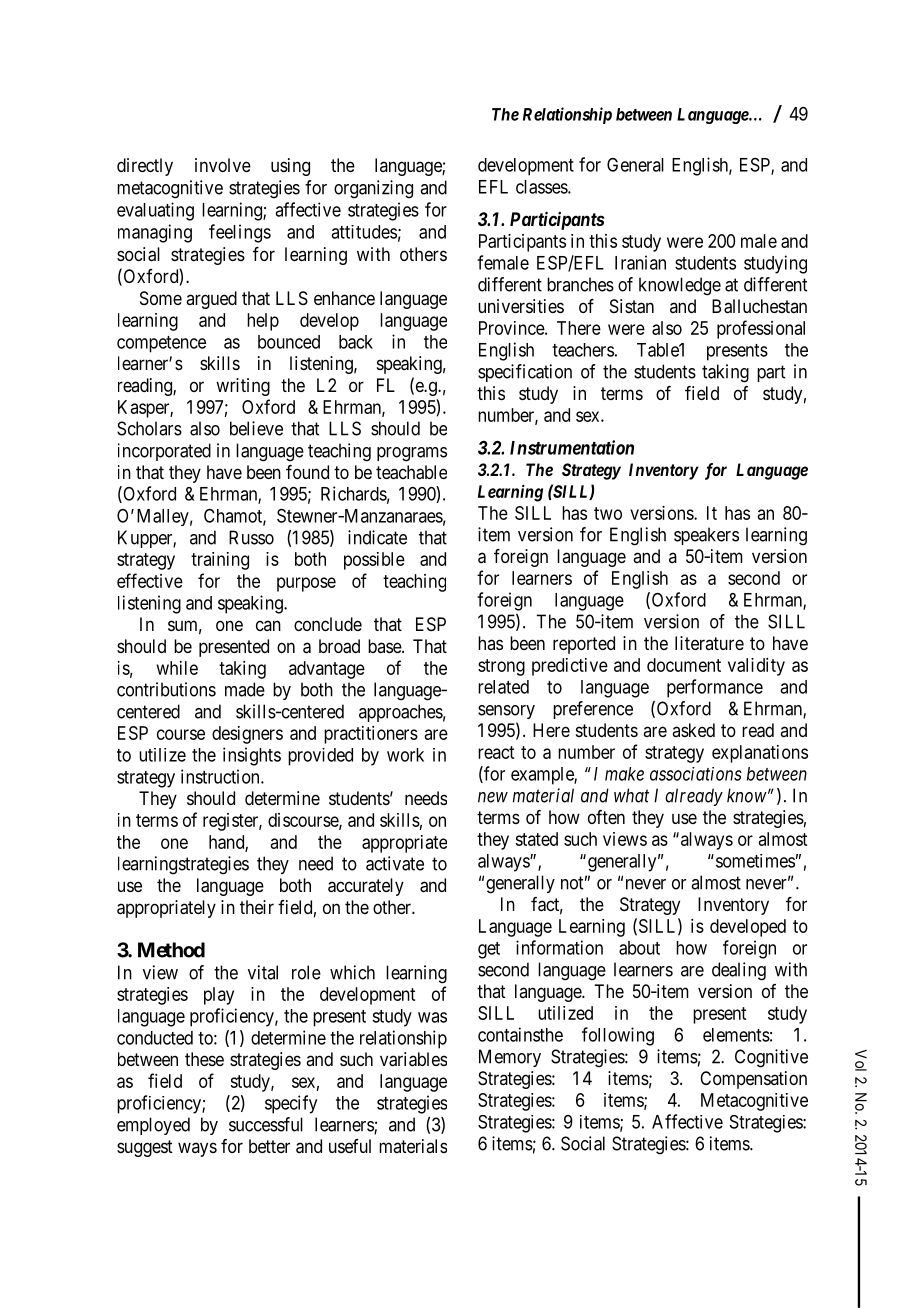  I want to click on involve, so click(223, 165).
